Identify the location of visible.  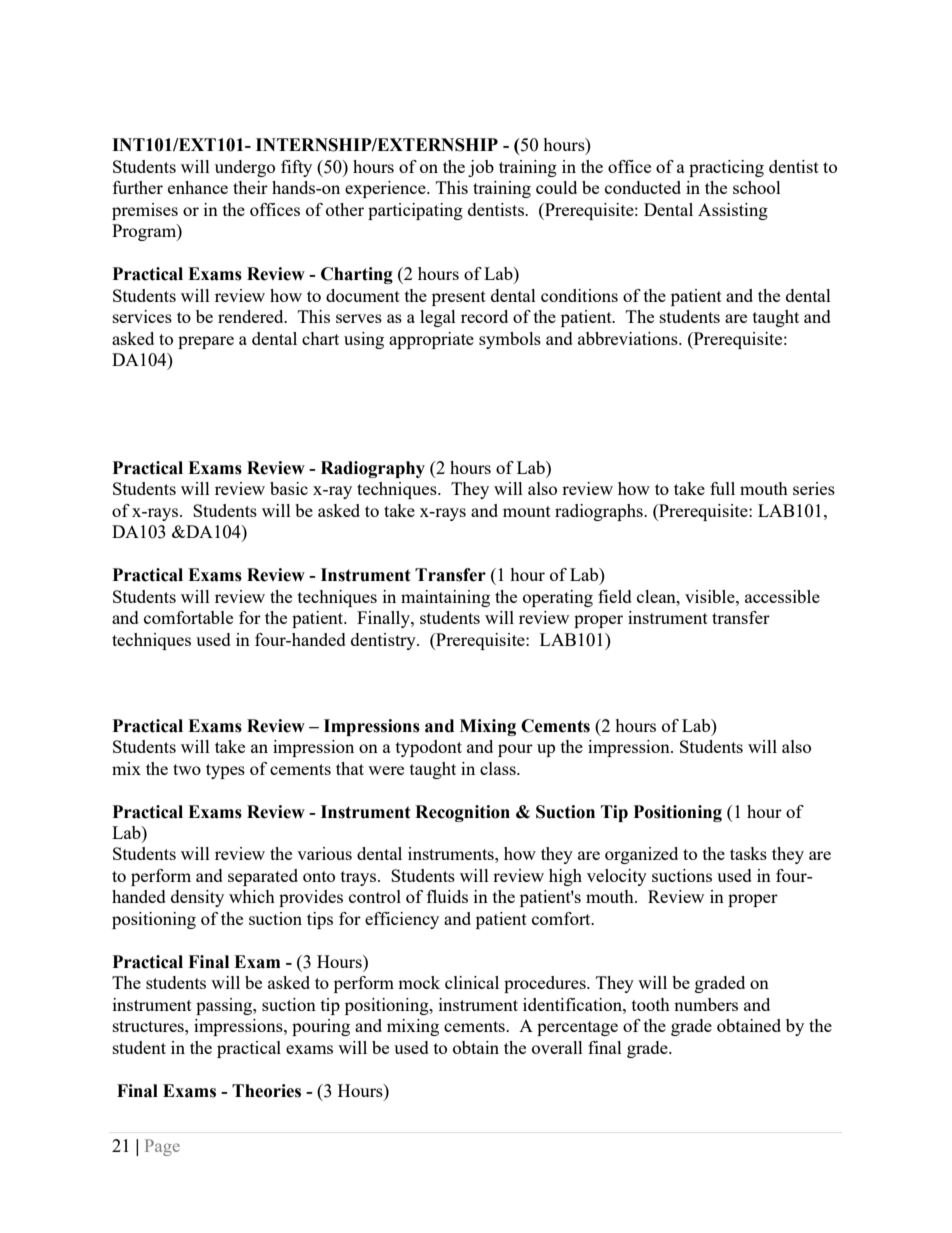
(711, 596).
